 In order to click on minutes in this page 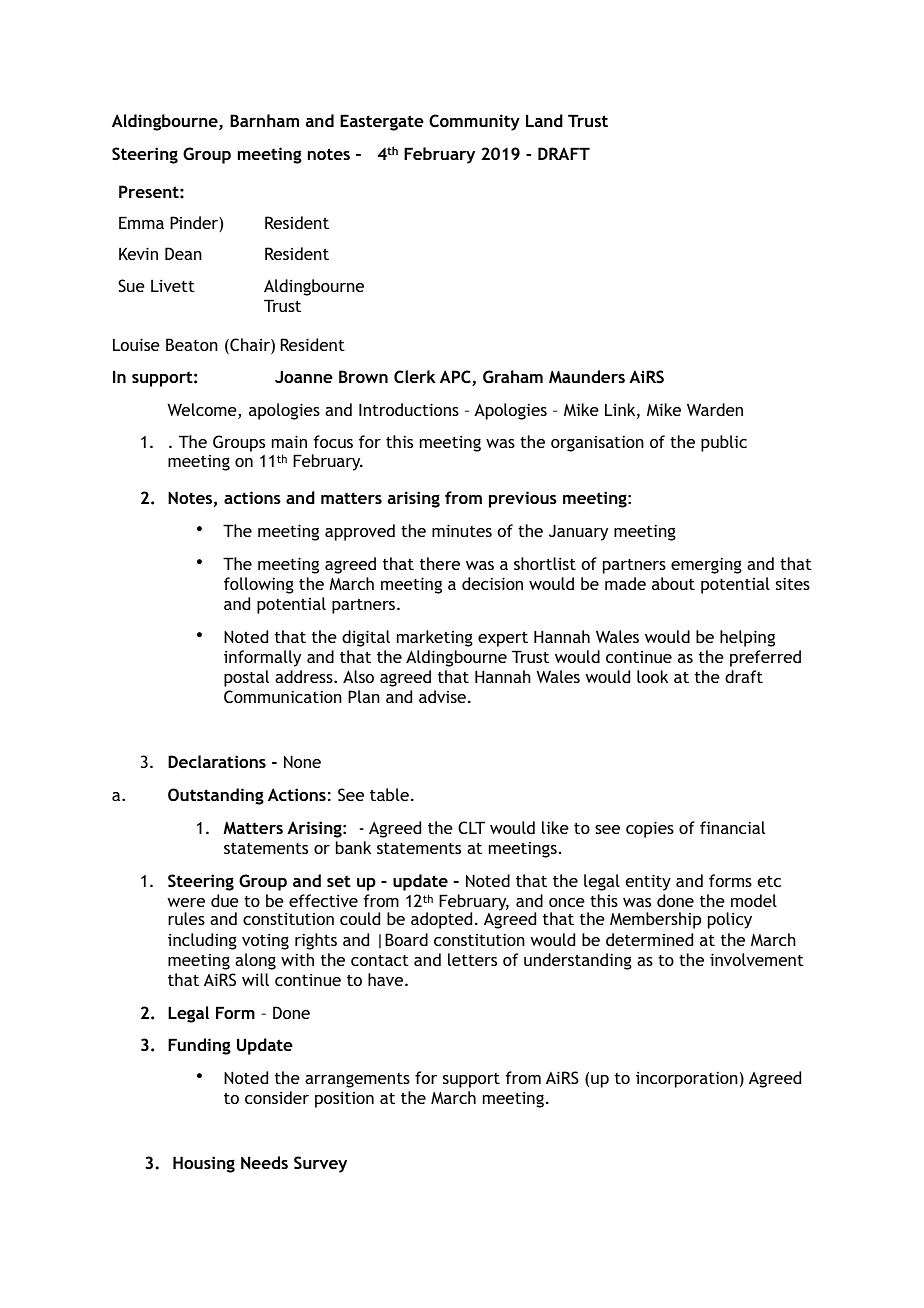, I will do `click(462, 530)`.
